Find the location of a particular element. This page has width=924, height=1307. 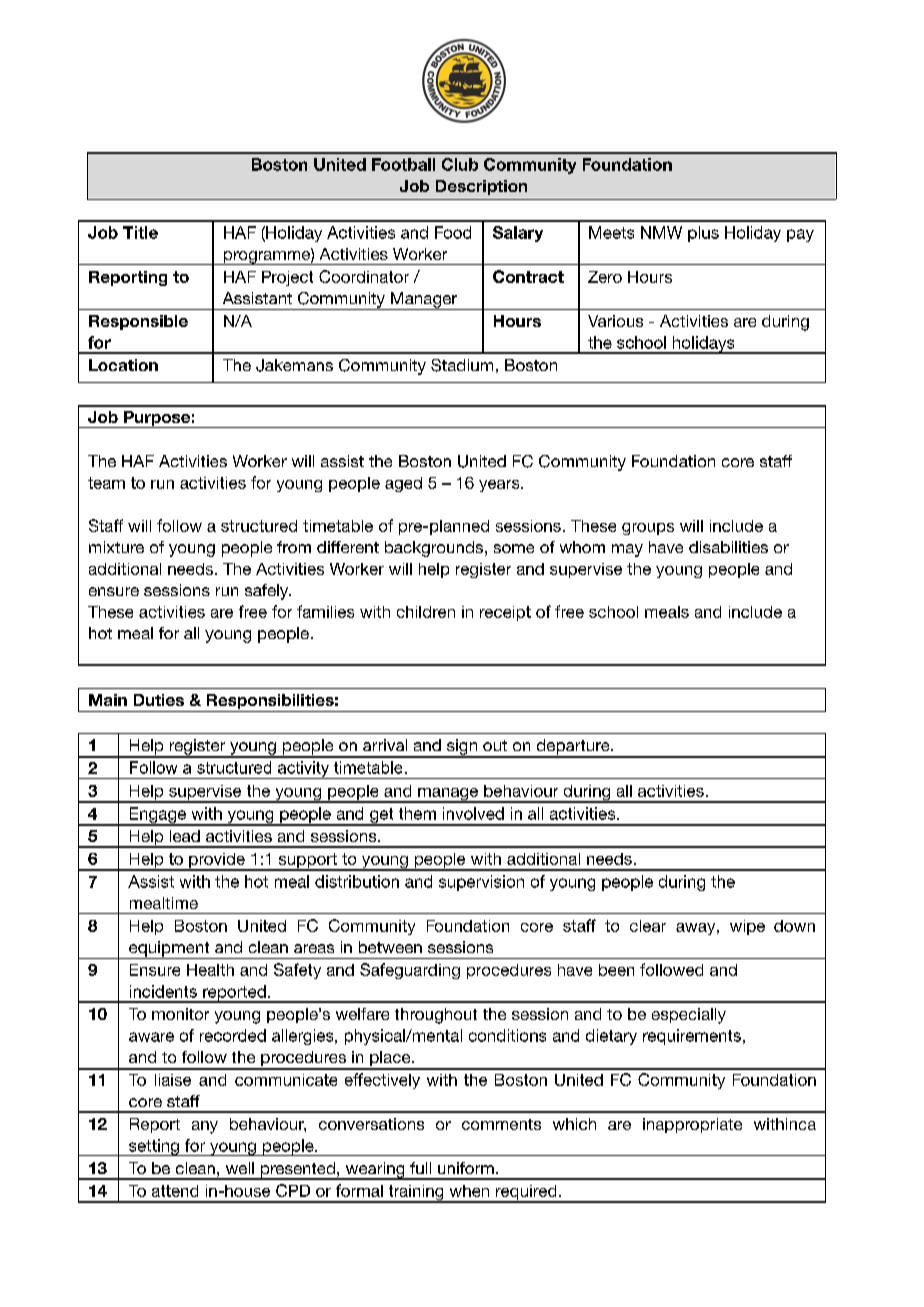

Description is located at coordinates (481, 187).
